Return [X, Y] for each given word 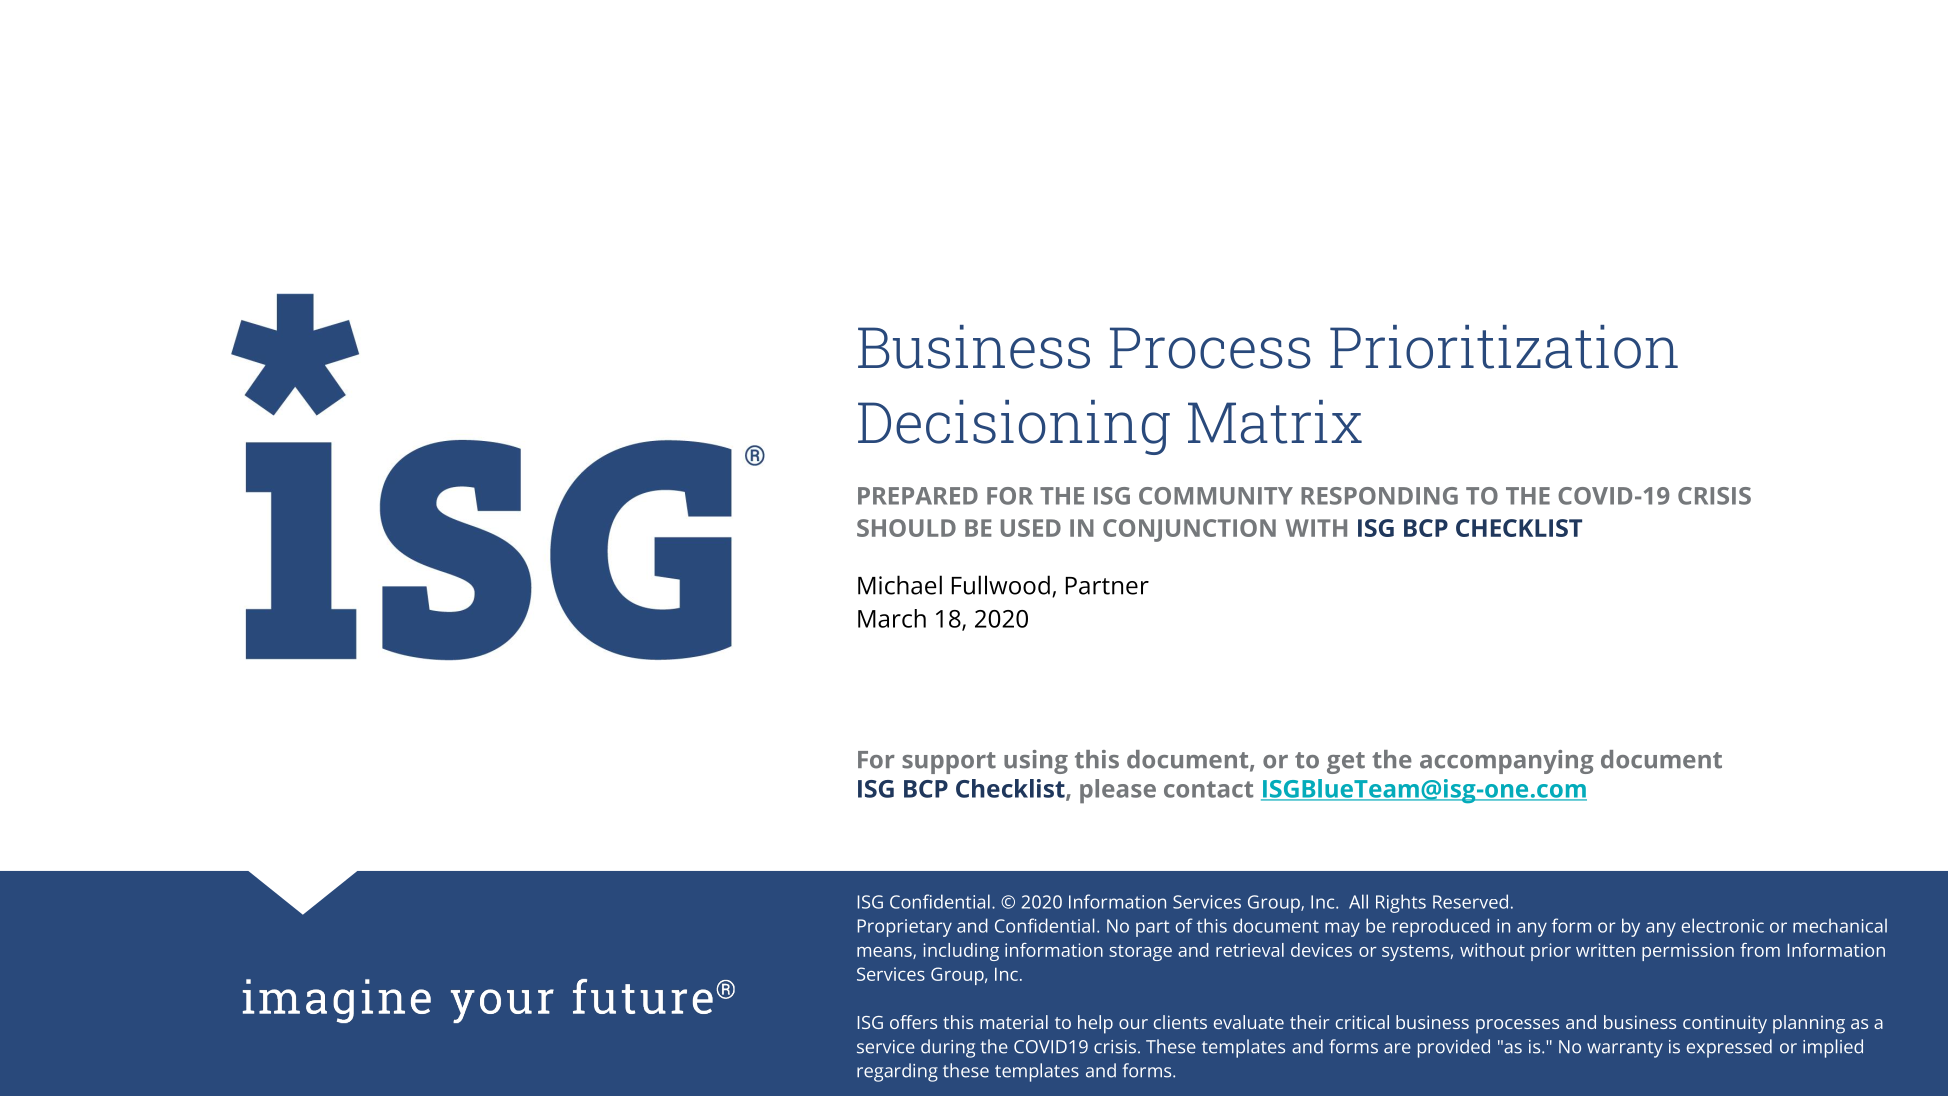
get [1346, 763]
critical [1362, 1022]
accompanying [1507, 762]
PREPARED [918, 496]
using [1036, 762]
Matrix [1275, 422]
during [948, 1048]
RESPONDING [1379, 496]
